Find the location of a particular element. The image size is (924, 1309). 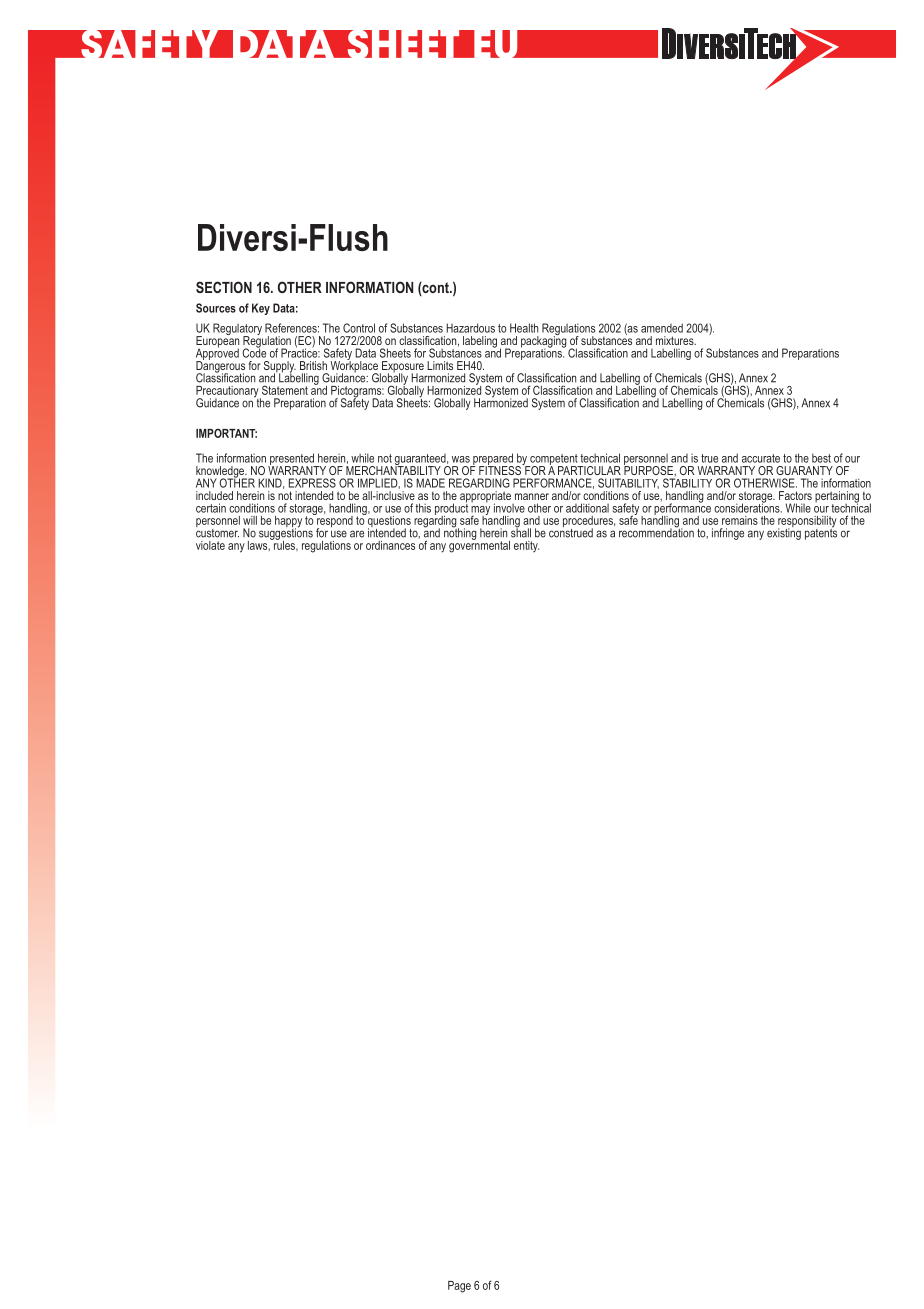

shall is located at coordinates (521, 532).
